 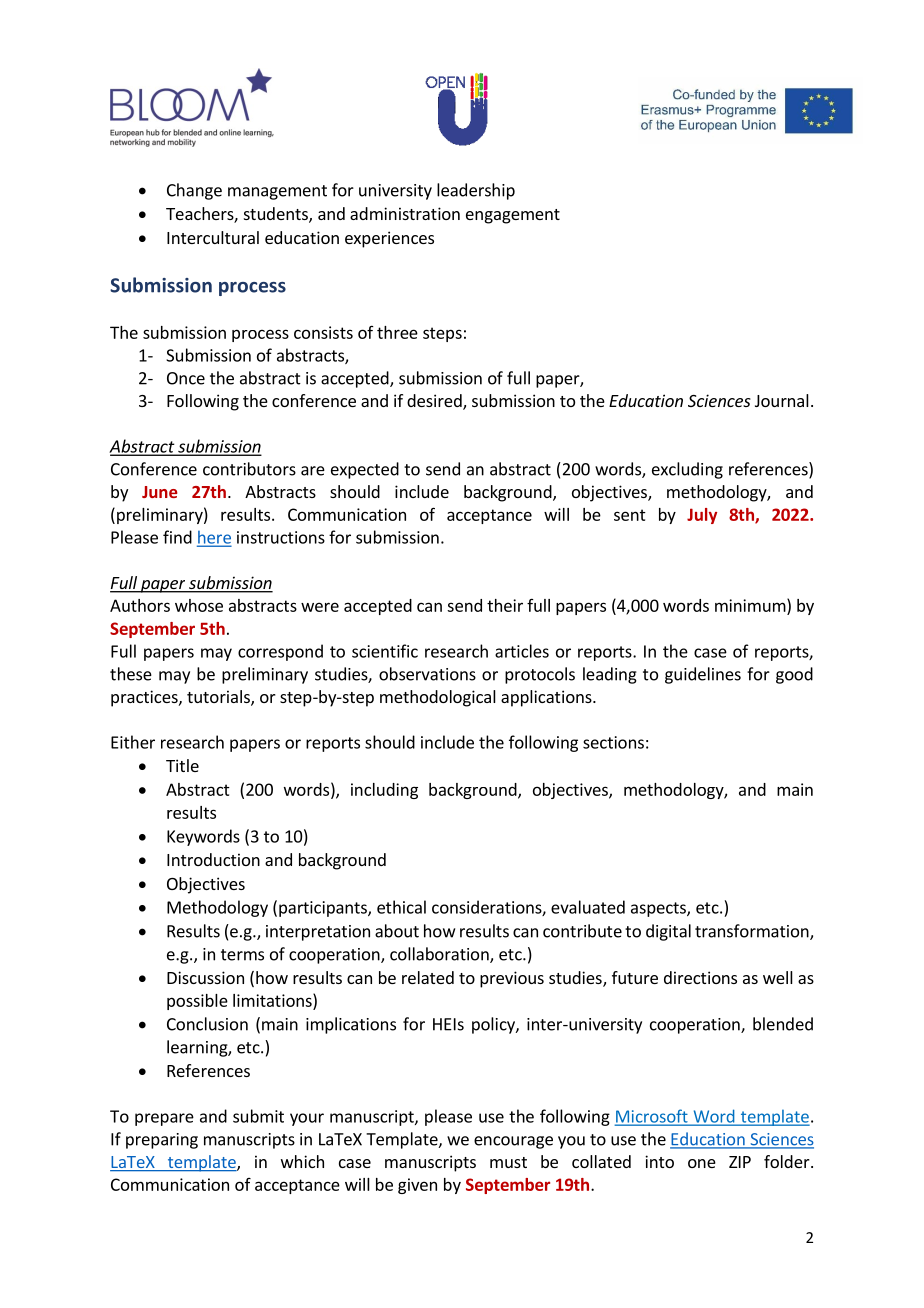 What do you see at coordinates (214, 538) in the screenshot?
I see `here` at bounding box center [214, 538].
